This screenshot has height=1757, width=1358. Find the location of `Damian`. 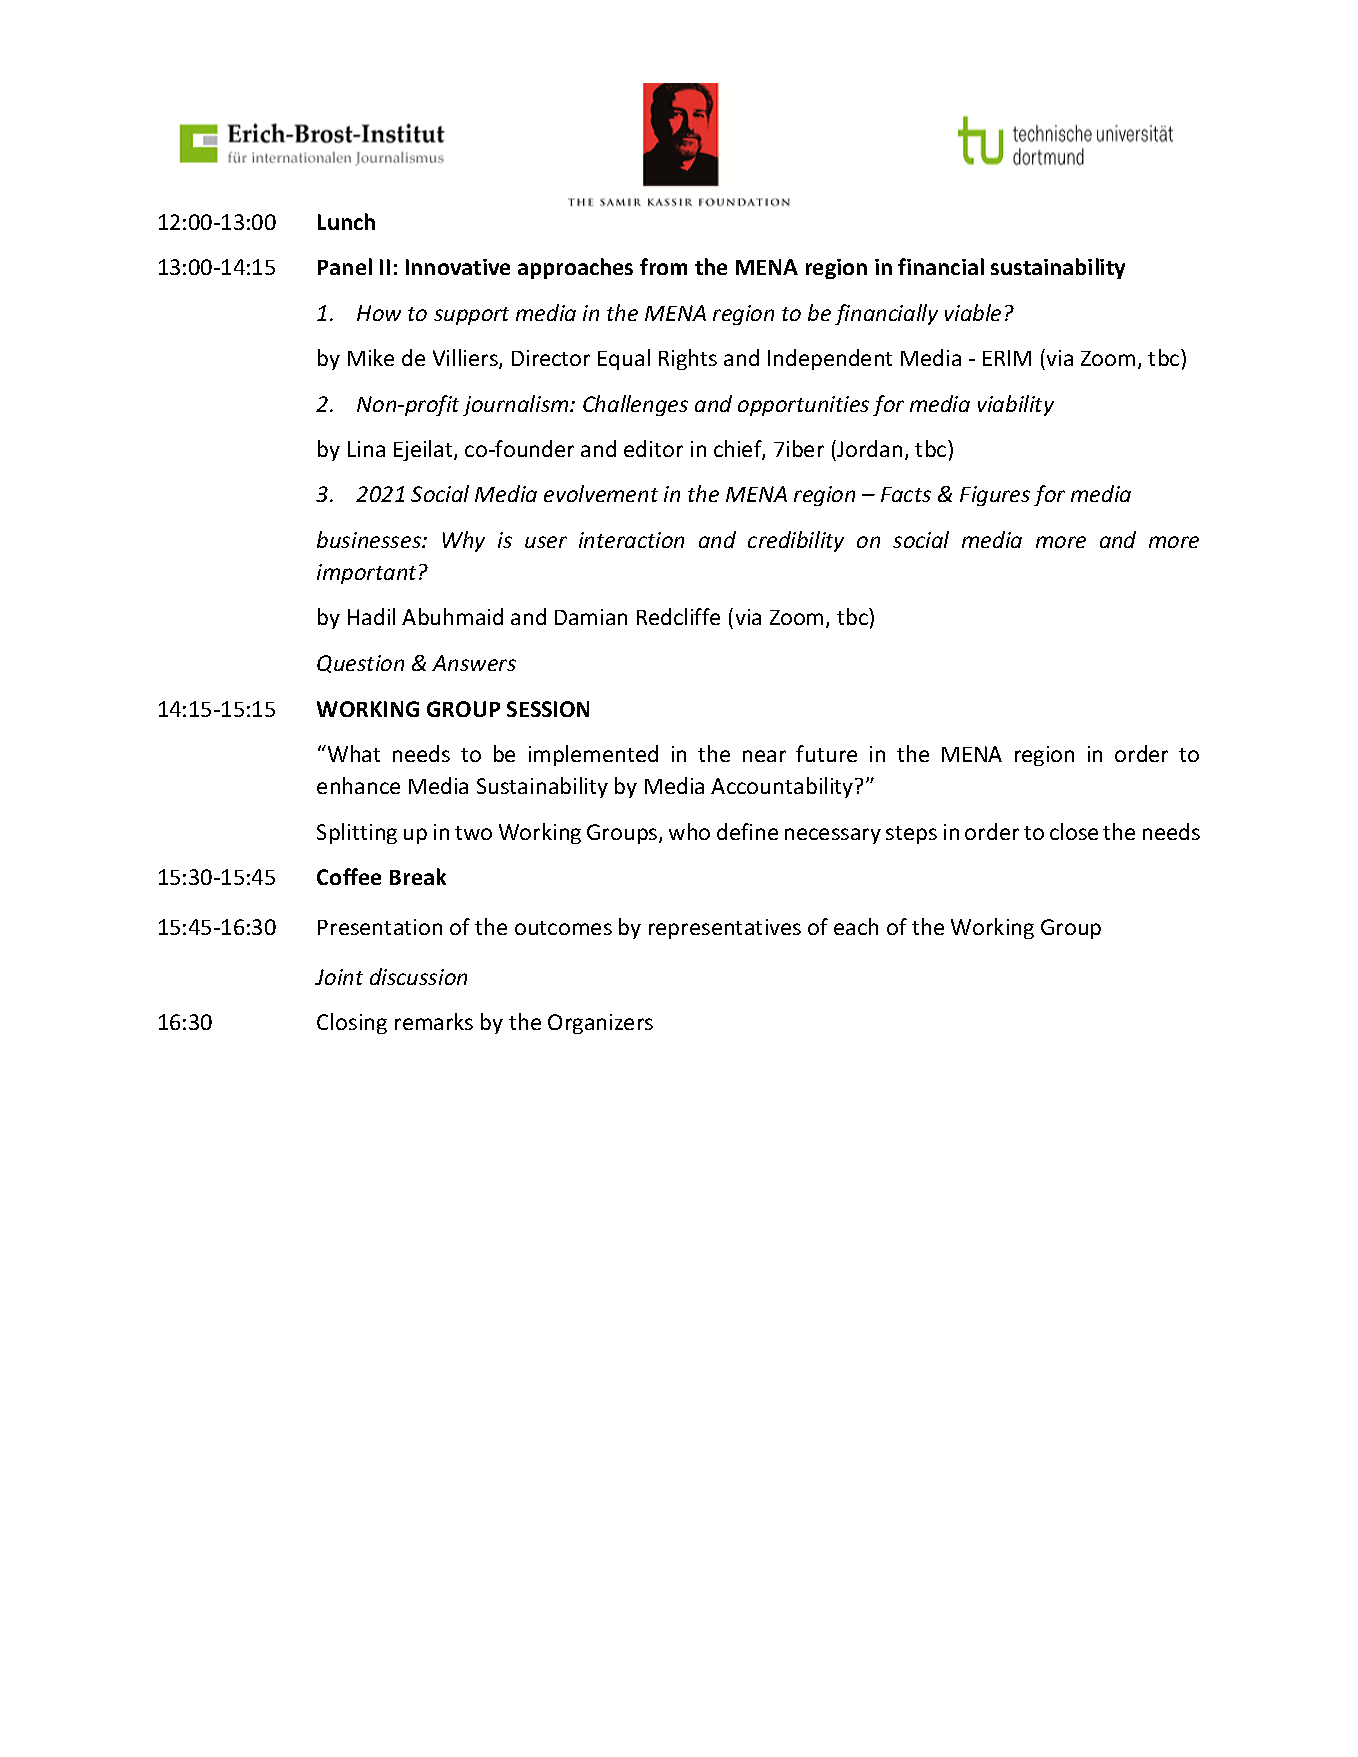

Damian is located at coordinates (591, 617).
